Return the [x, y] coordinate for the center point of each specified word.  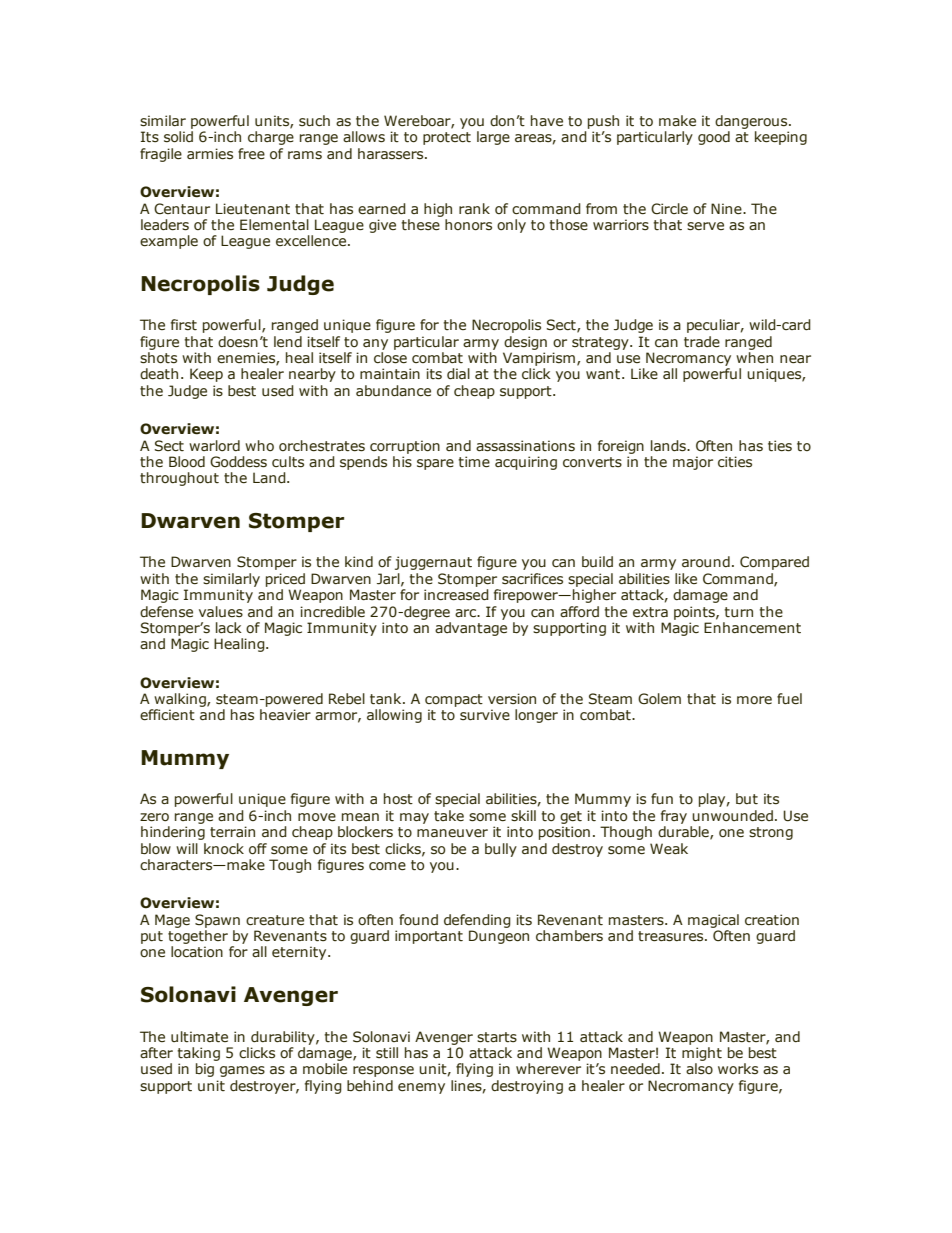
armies [210, 154]
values [221, 612]
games [242, 1071]
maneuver [452, 833]
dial [458, 373]
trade [702, 342]
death [159, 374]
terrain [232, 832]
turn [738, 612]
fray [674, 817]
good [714, 138]
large [493, 138]
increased [456, 595]
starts [497, 1037]
